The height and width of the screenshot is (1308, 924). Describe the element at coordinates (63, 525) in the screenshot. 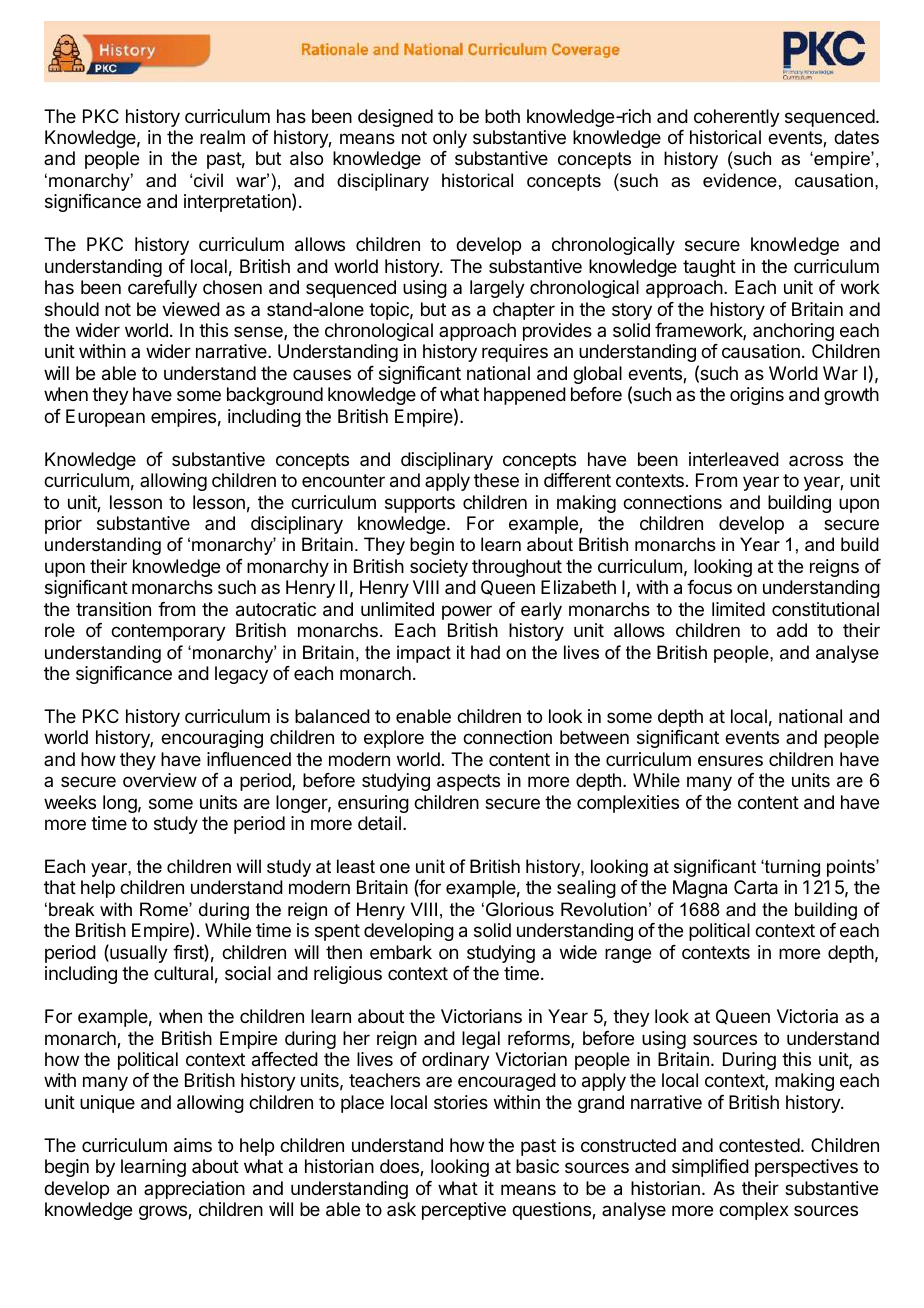

I see `prior` at that location.
